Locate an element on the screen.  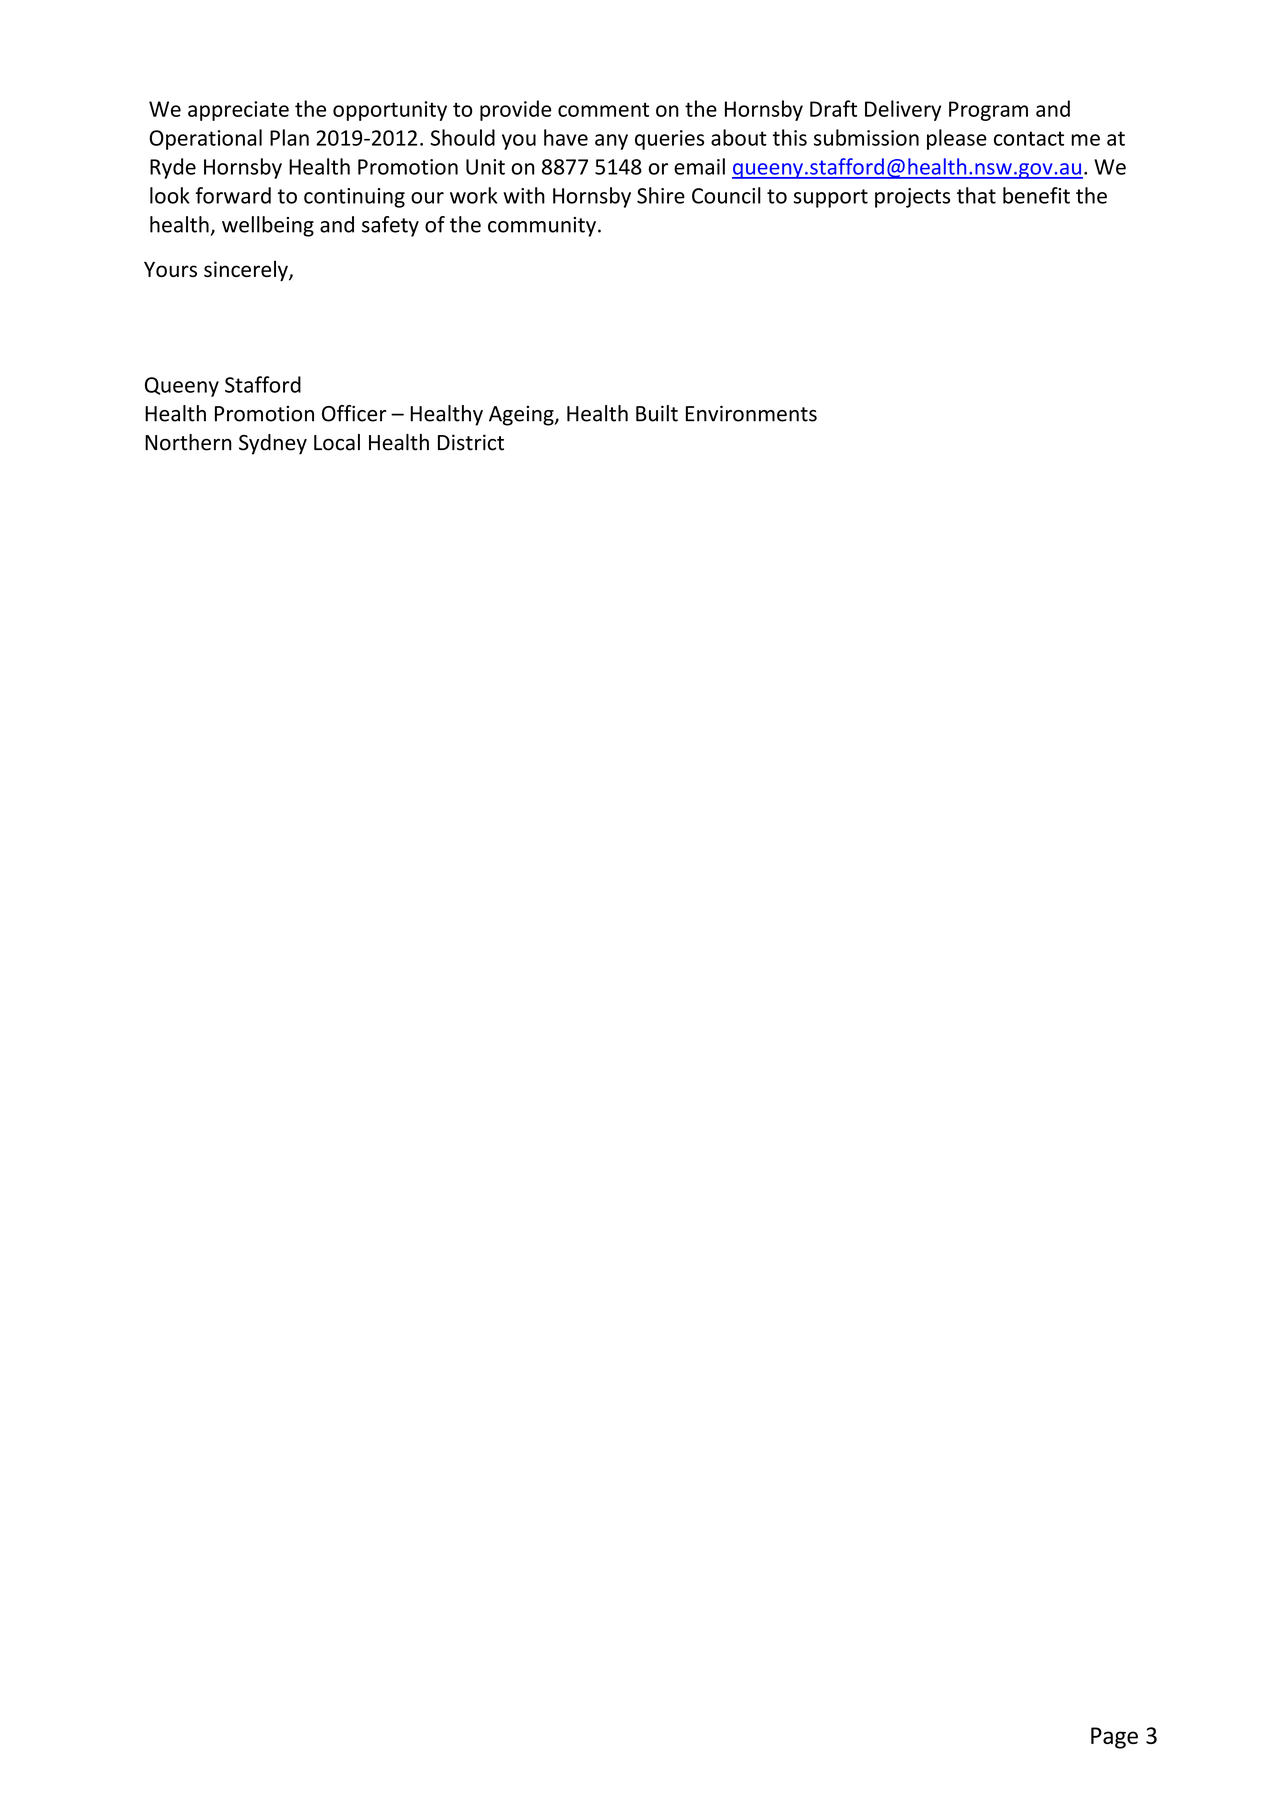
queries is located at coordinates (669, 140).
